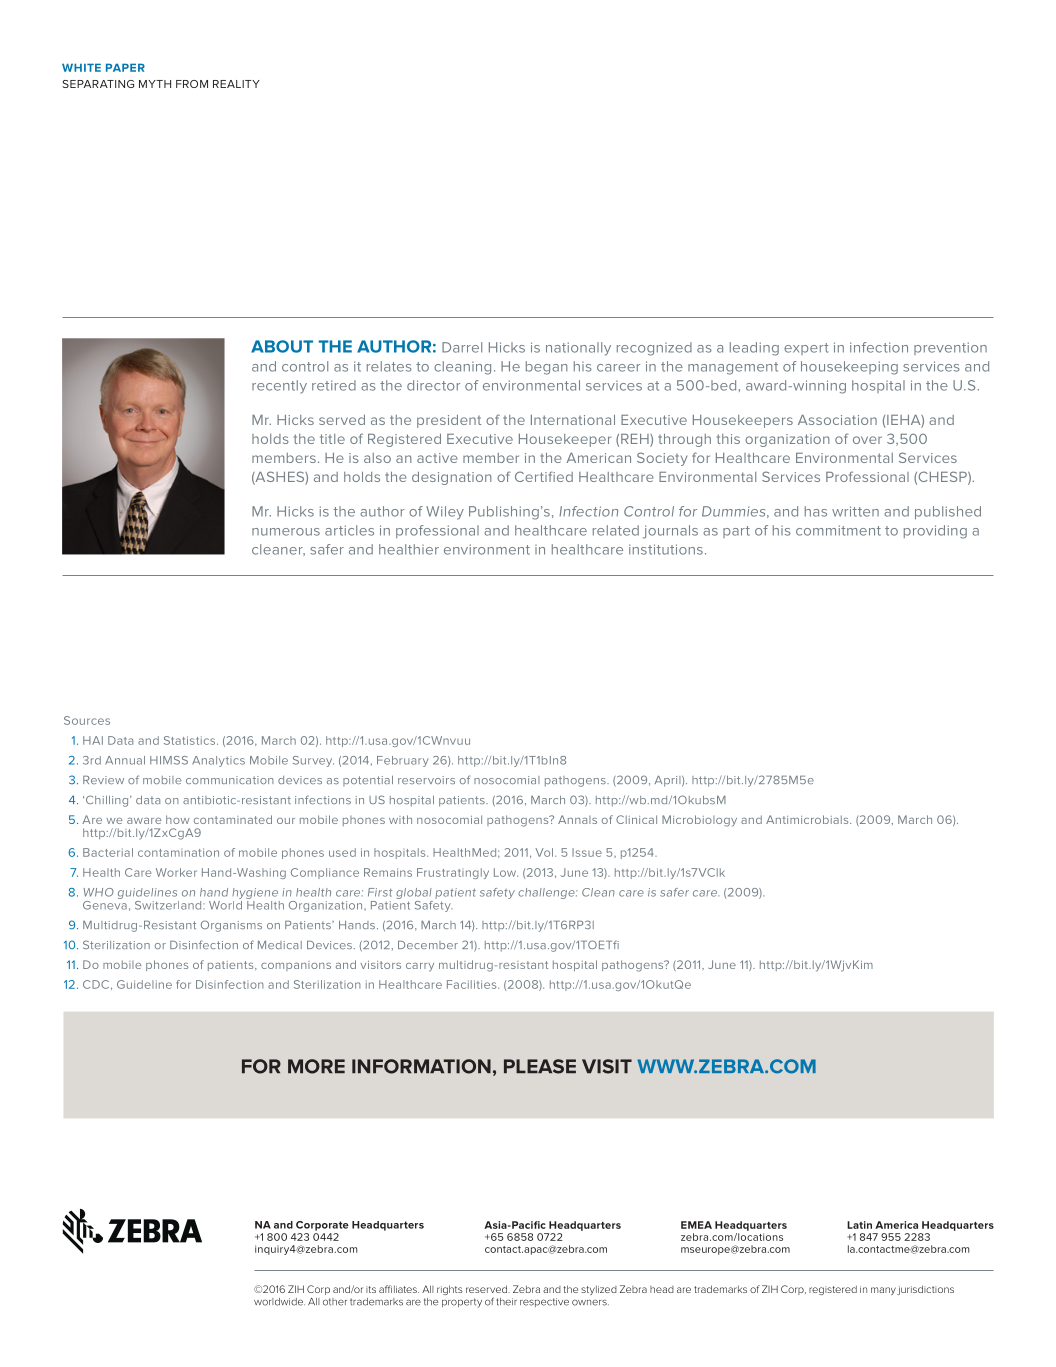 This page has width=1056, height=1367. I want to click on Association, so click(837, 420).
